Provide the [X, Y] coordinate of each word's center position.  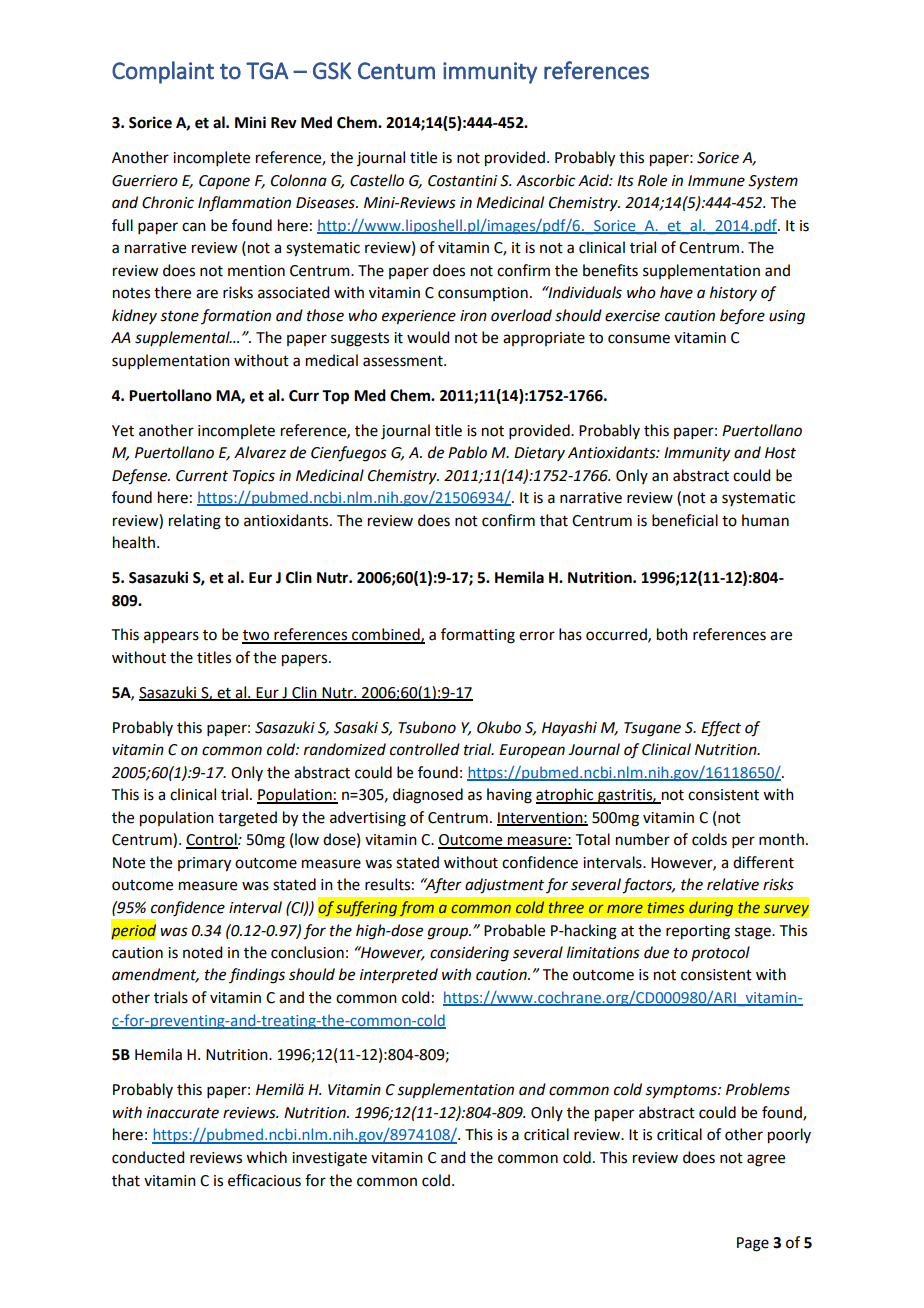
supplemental [183, 338]
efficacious [264, 1180]
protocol [720, 953]
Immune [716, 181]
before [742, 316]
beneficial [685, 520]
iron [473, 316]
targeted [247, 819]
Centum [396, 71]
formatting [478, 636]
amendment [155, 975]
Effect [721, 729]
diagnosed [428, 796]
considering [469, 954]
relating [195, 522]
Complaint [163, 72]
